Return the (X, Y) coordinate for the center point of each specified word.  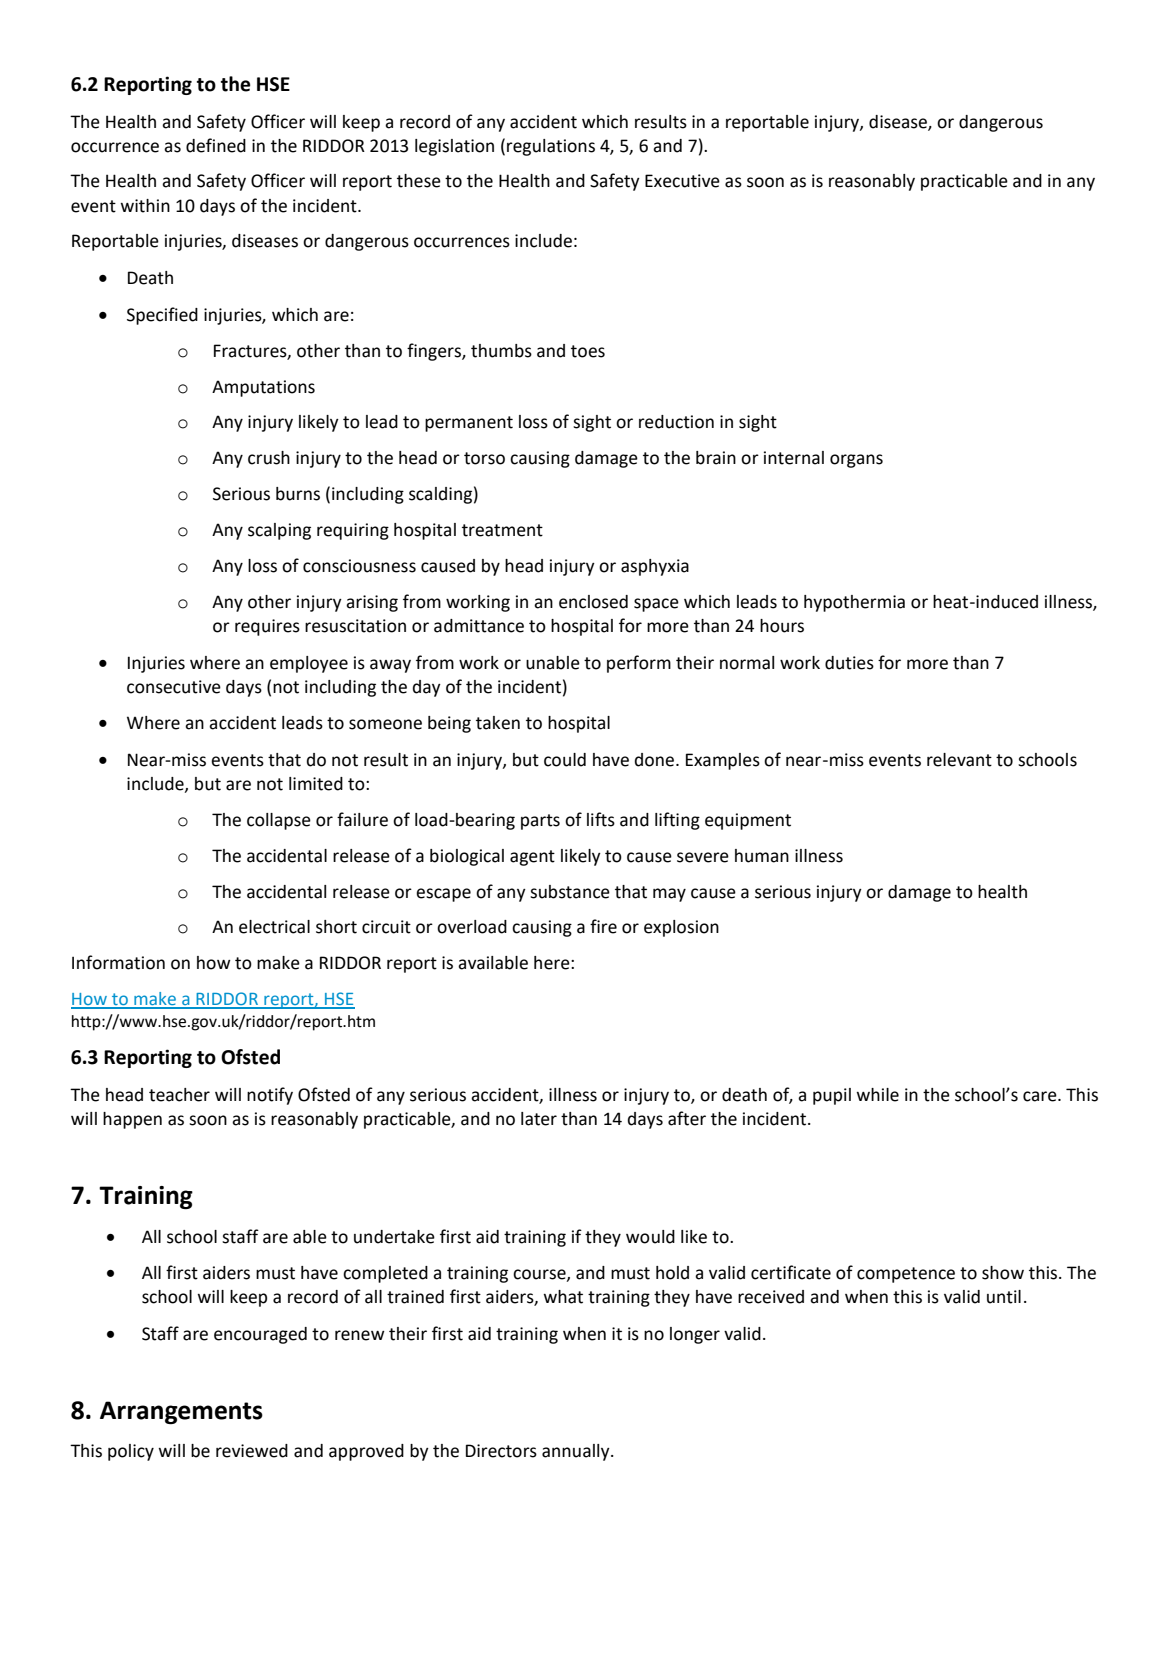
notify (270, 1096)
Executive (682, 181)
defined (216, 145)
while (877, 1095)
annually (577, 1452)
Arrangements (181, 1412)
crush (269, 458)
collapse (279, 821)
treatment (502, 530)
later (539, 1119)
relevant (959, 760)
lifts (601, 819)
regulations (551, 147)
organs (856, 461)
